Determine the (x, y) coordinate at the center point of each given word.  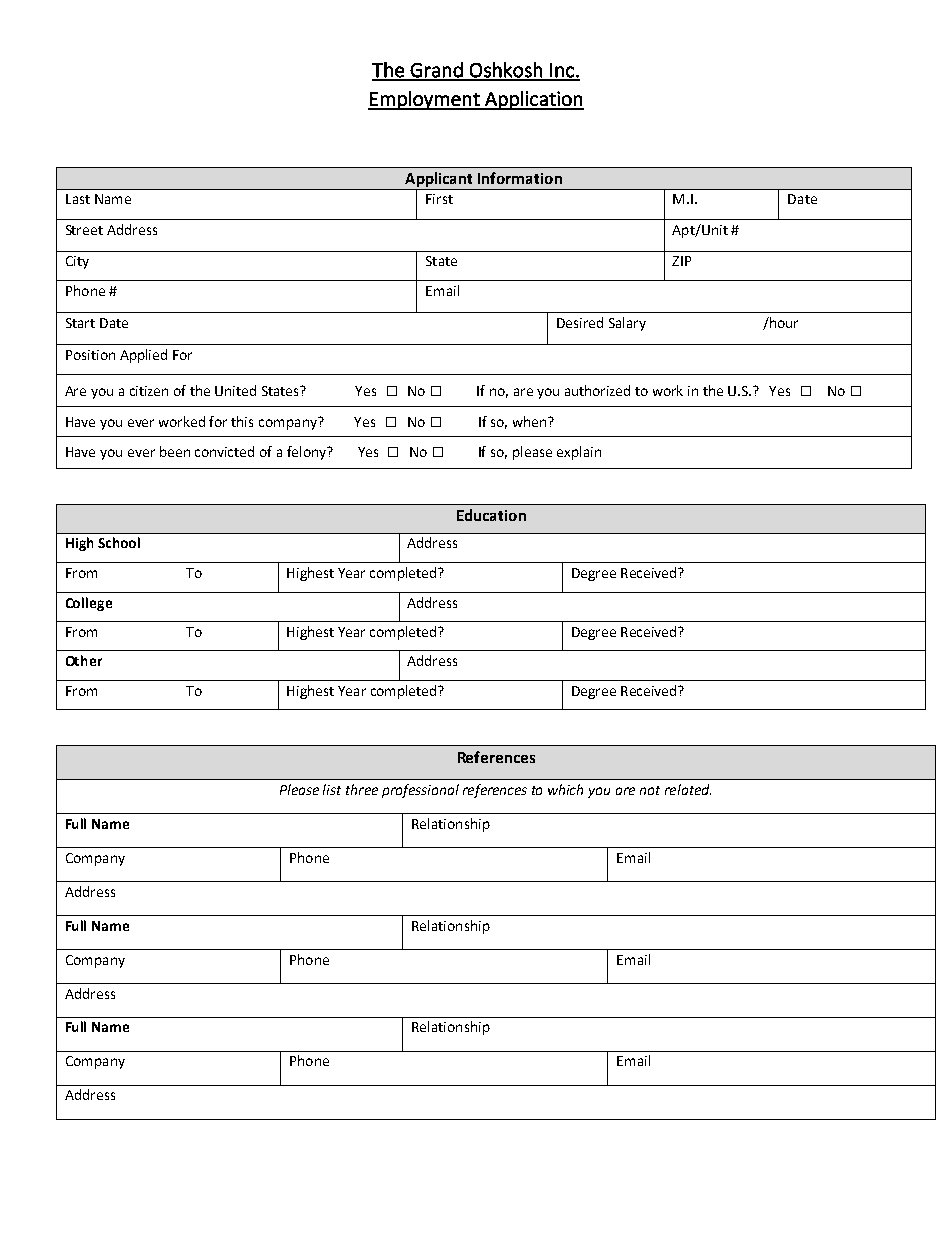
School (119, 542)
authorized (597, 390)
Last (78, 199)
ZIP (681, 261)
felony (308, 453)
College (89, 604)
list (332, 789)
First (439, 199)
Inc (562, 71)
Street (84, 230)
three (362, 789)
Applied (143, 356)
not (650, 790)
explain (579, 453)
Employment (425, 100)
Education (491, 515)
